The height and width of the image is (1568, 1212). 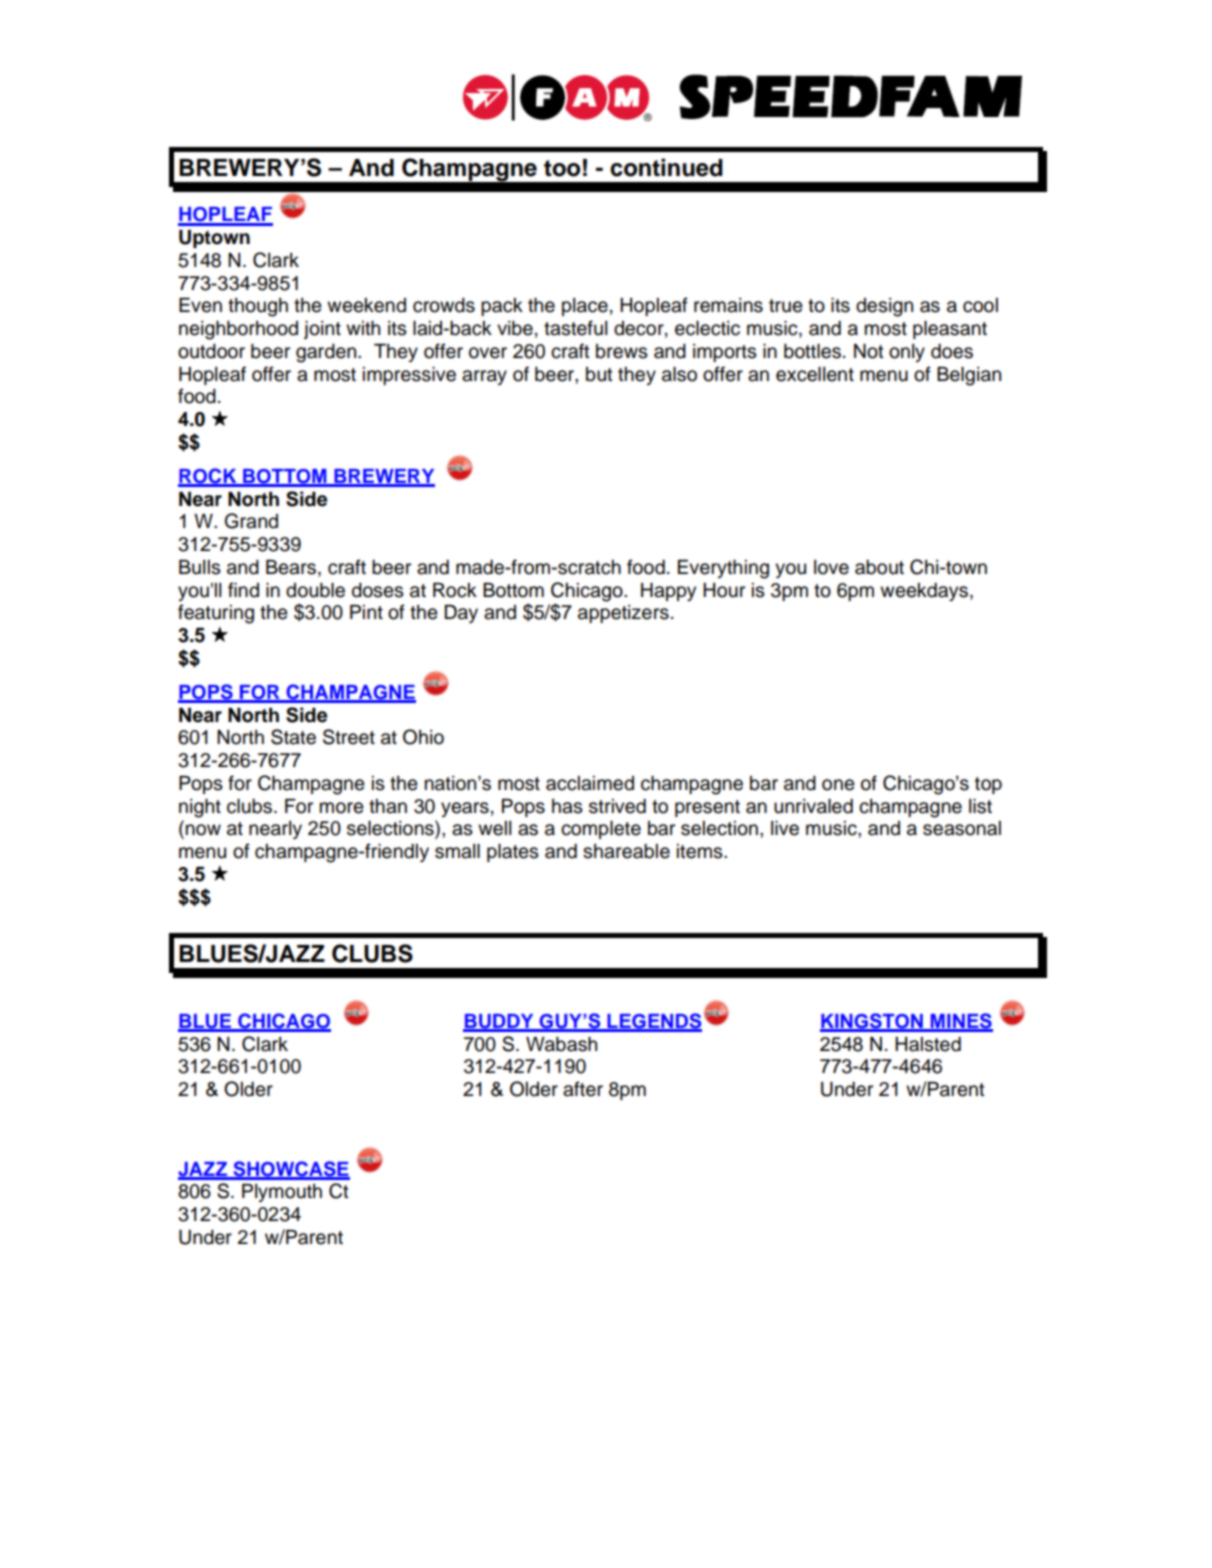 I want to click on after, so click(x=583, y=1089).
